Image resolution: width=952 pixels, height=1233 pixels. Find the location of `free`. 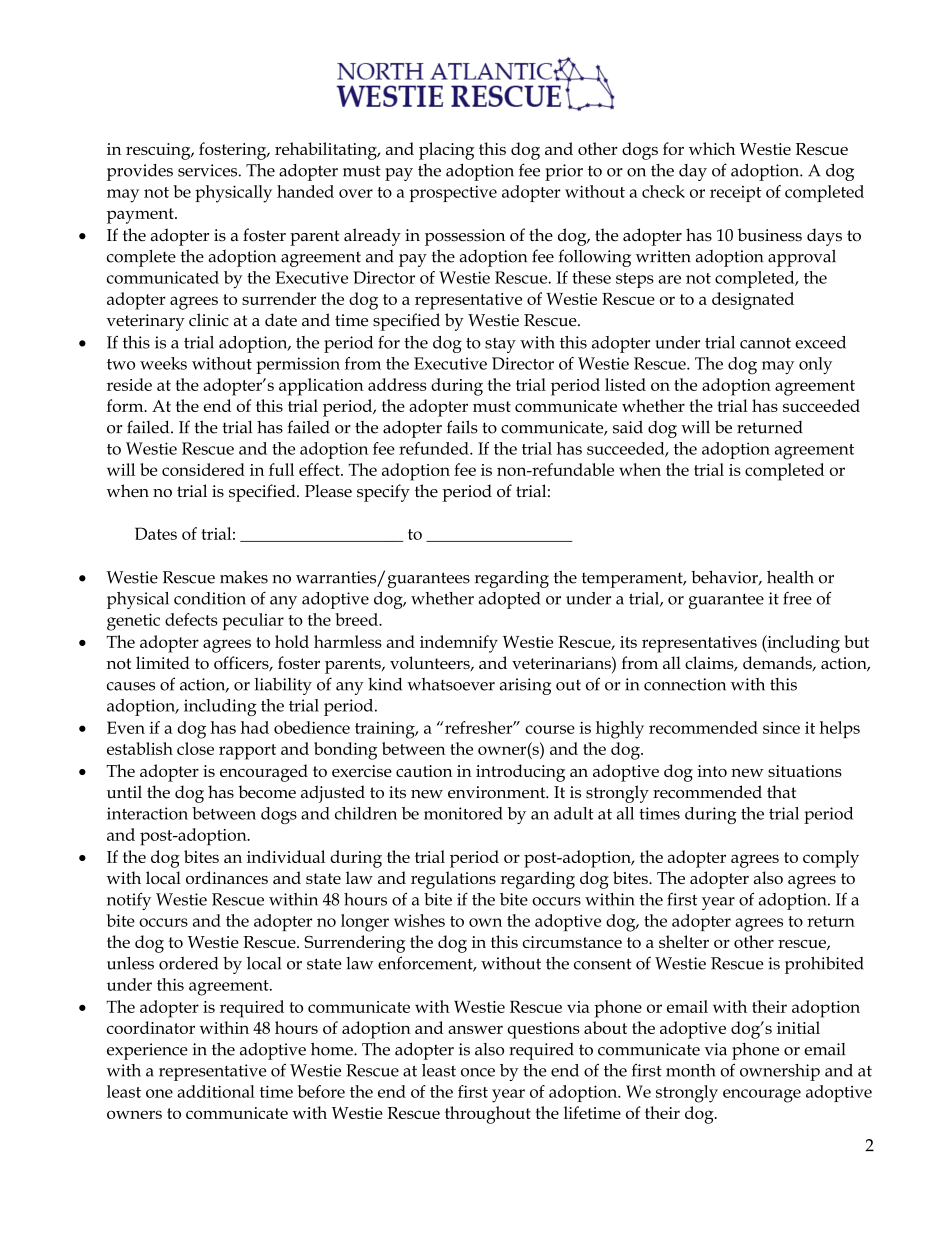

free is located at coordinates (797, 598).
